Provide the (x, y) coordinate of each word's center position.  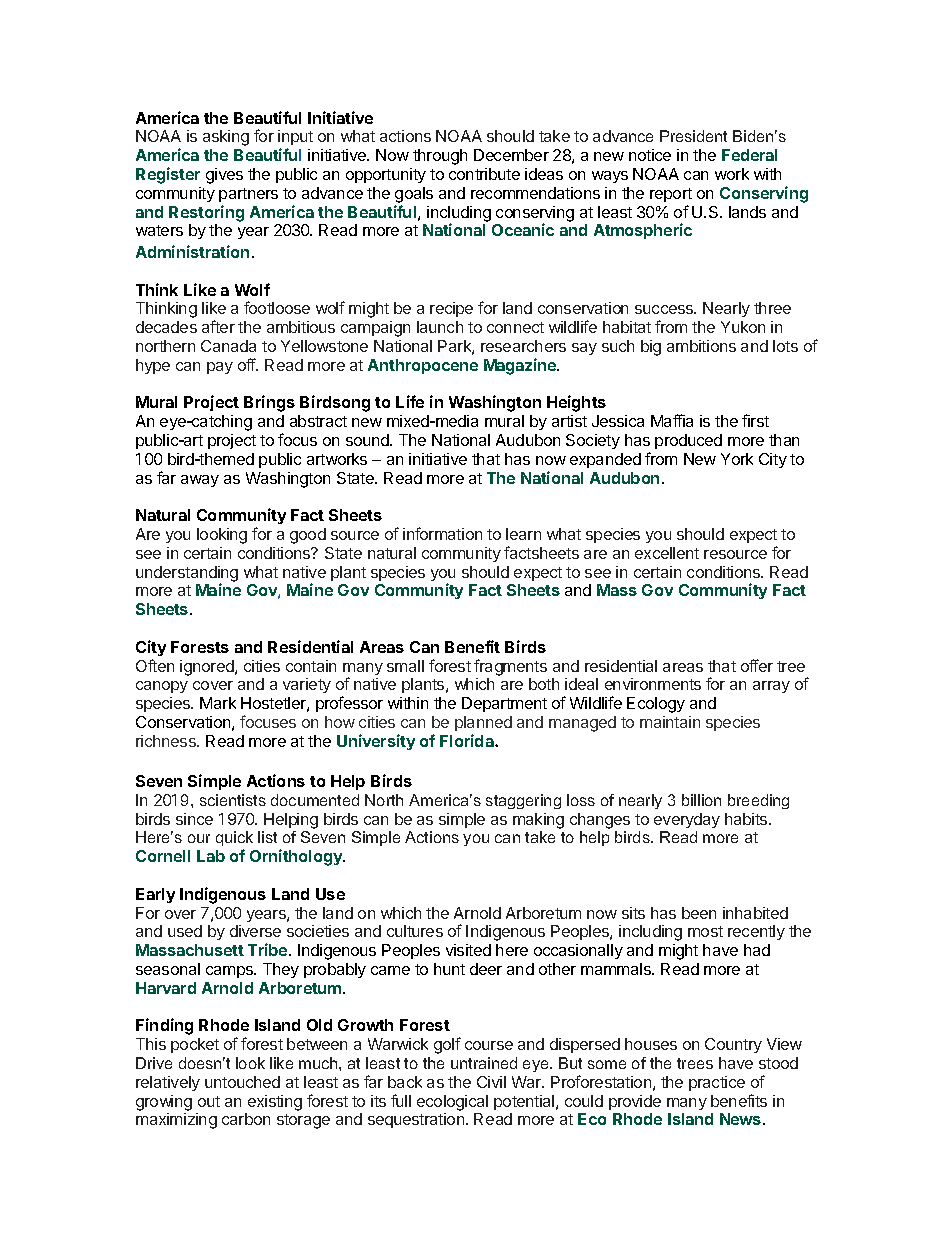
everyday (687, 820)
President (693, 136)
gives (224, 176)
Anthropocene (423, 366)
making (538, 821)
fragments (510, 667)
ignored (208, 668)
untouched (242, 1082)
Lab (211, 856)
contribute (484, 174)
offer (757, 665)
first (755, 420)
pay (220, 368)
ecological (452, 1103)
